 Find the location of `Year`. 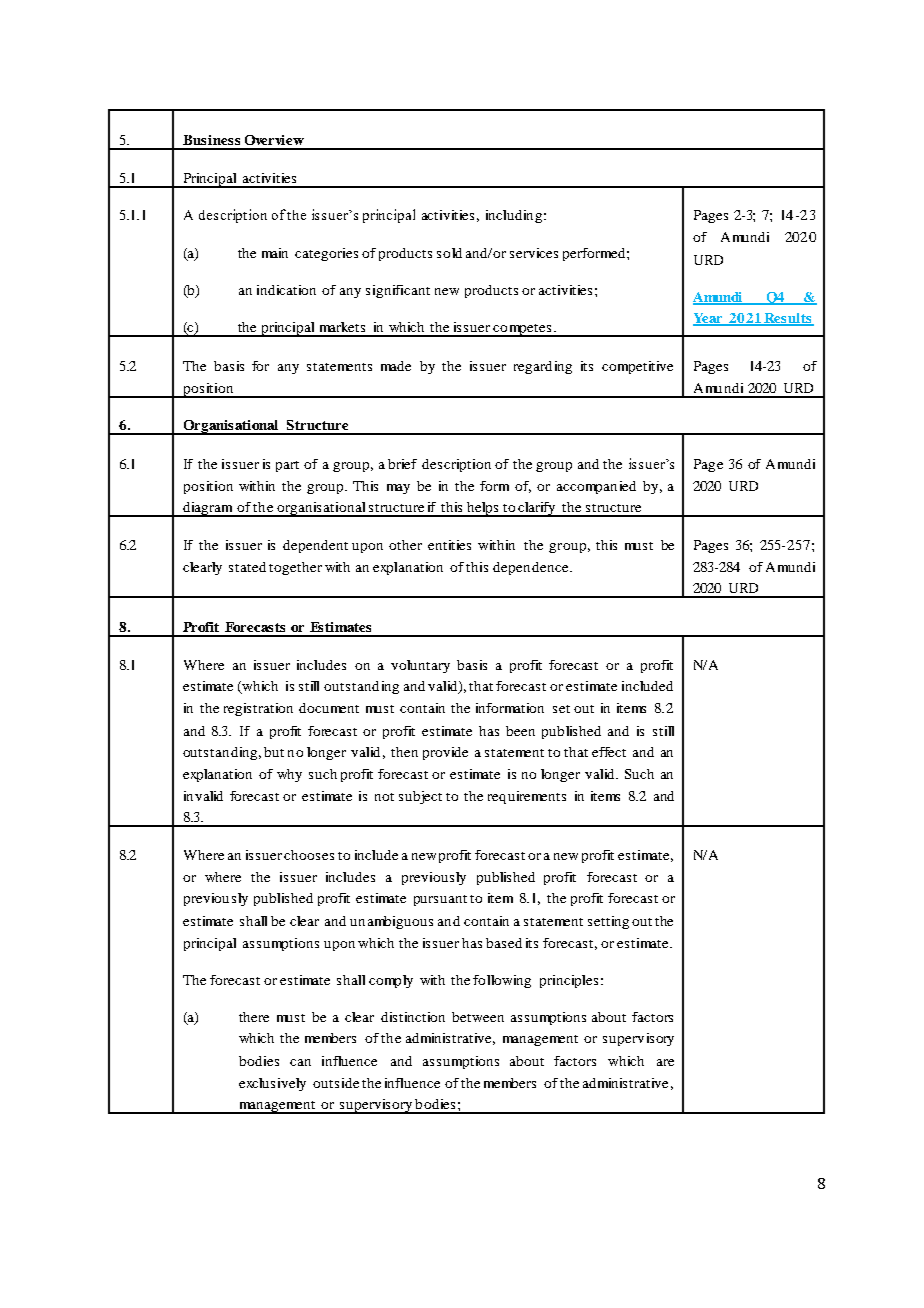

Year is located at coordinates (709, 319).
